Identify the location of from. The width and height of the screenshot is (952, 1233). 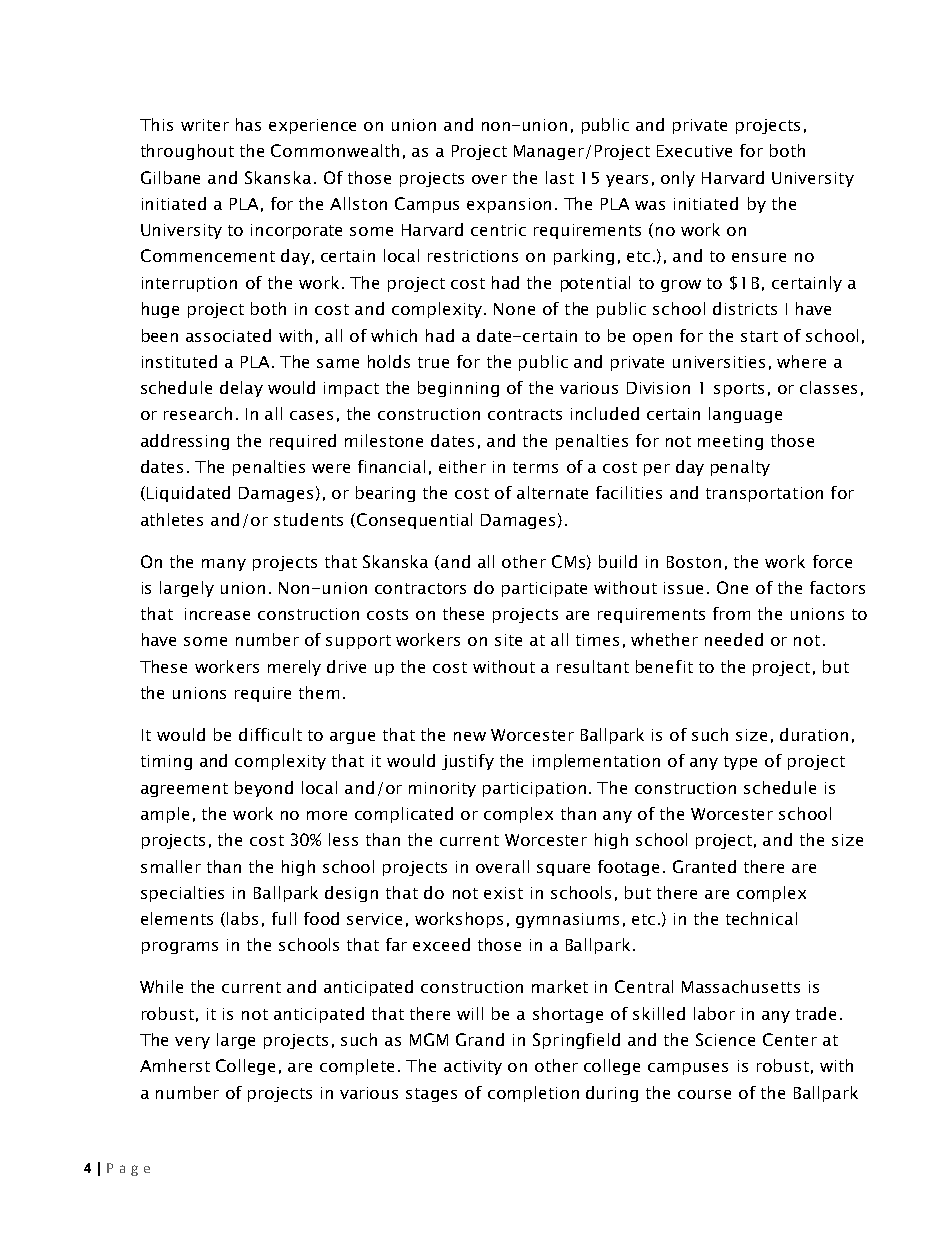
(731, 613).
